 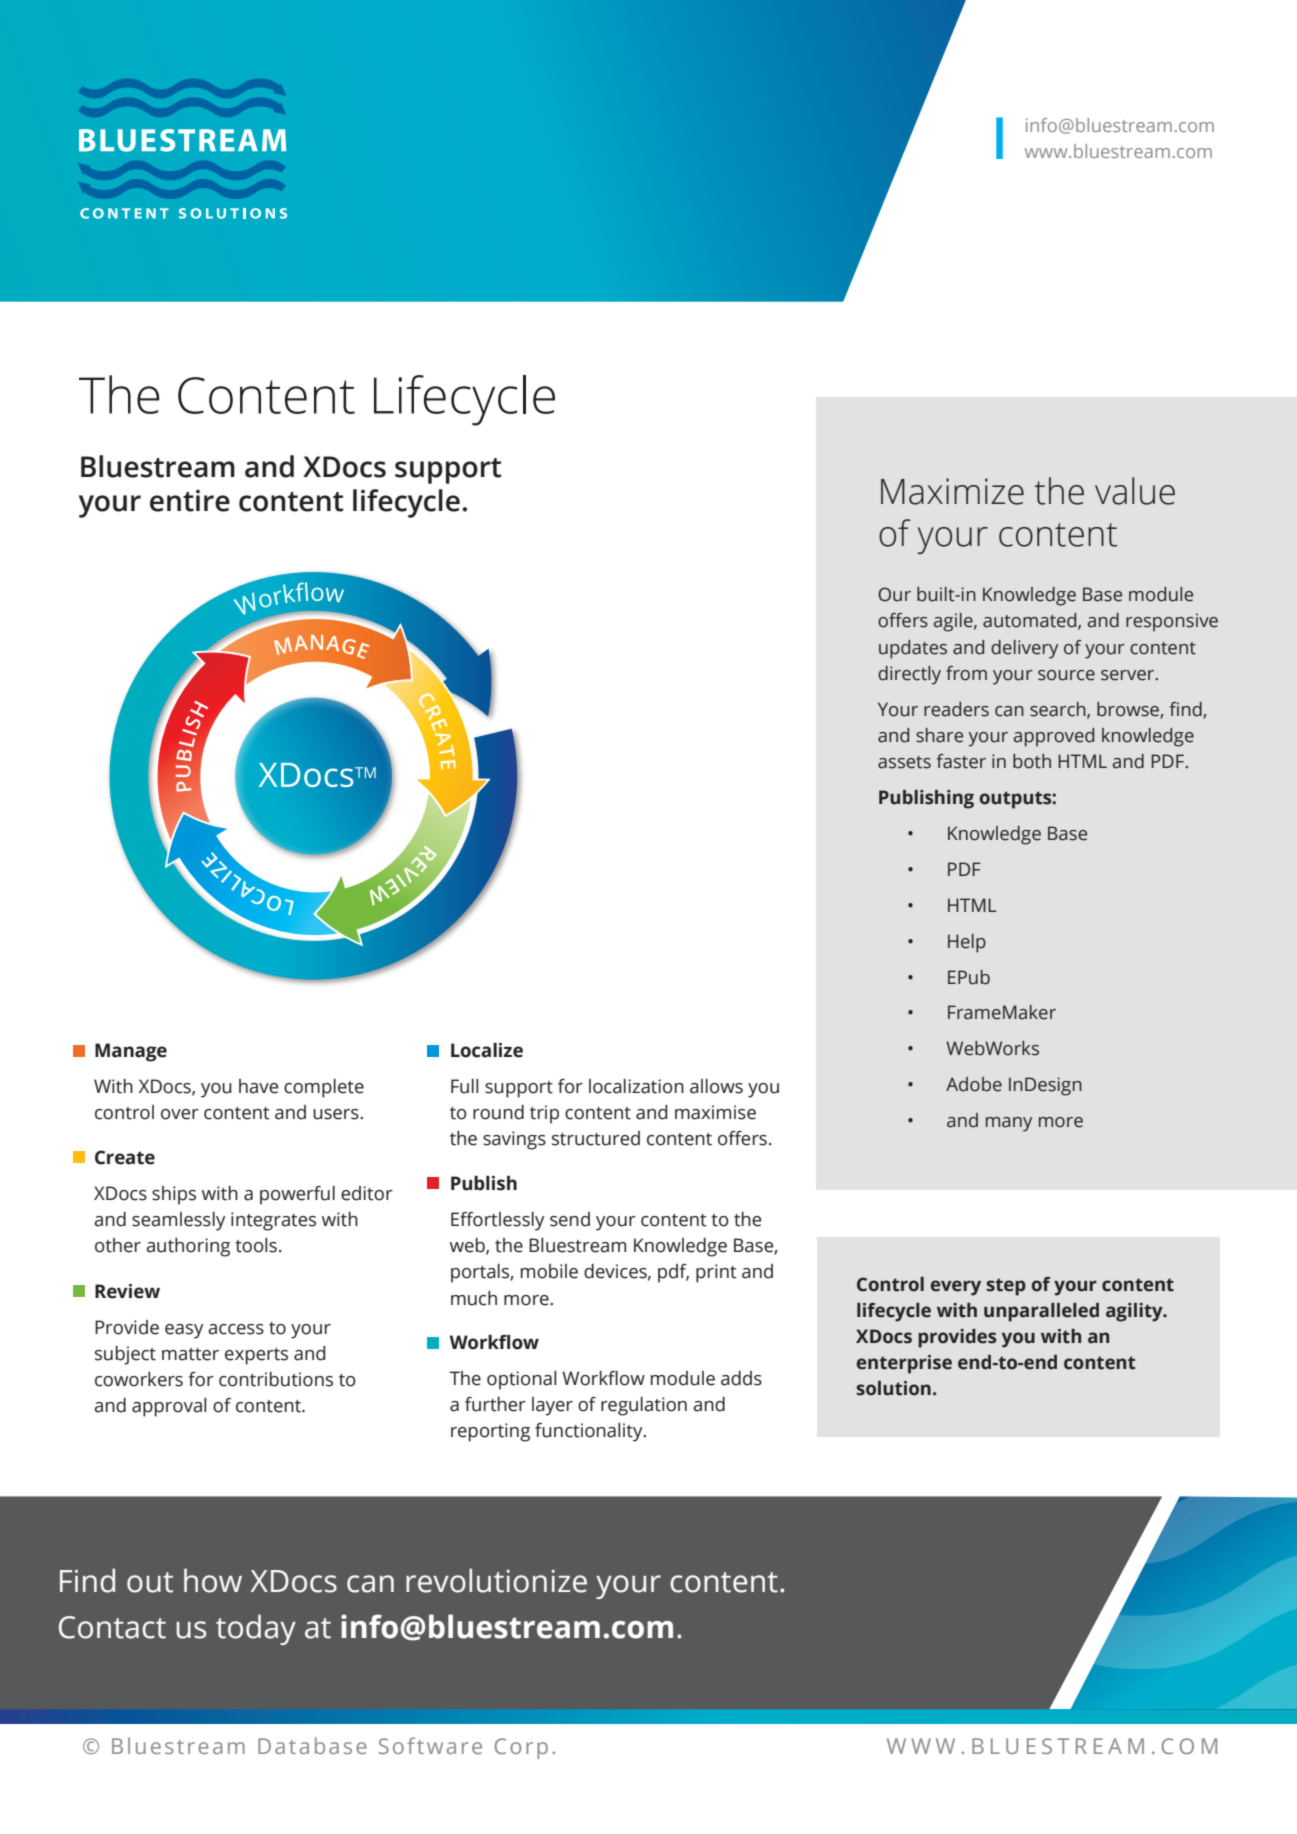 What do you see at coordinates (236, 1329) in the page?
I see `access` at bounding box center [236, 1329].
